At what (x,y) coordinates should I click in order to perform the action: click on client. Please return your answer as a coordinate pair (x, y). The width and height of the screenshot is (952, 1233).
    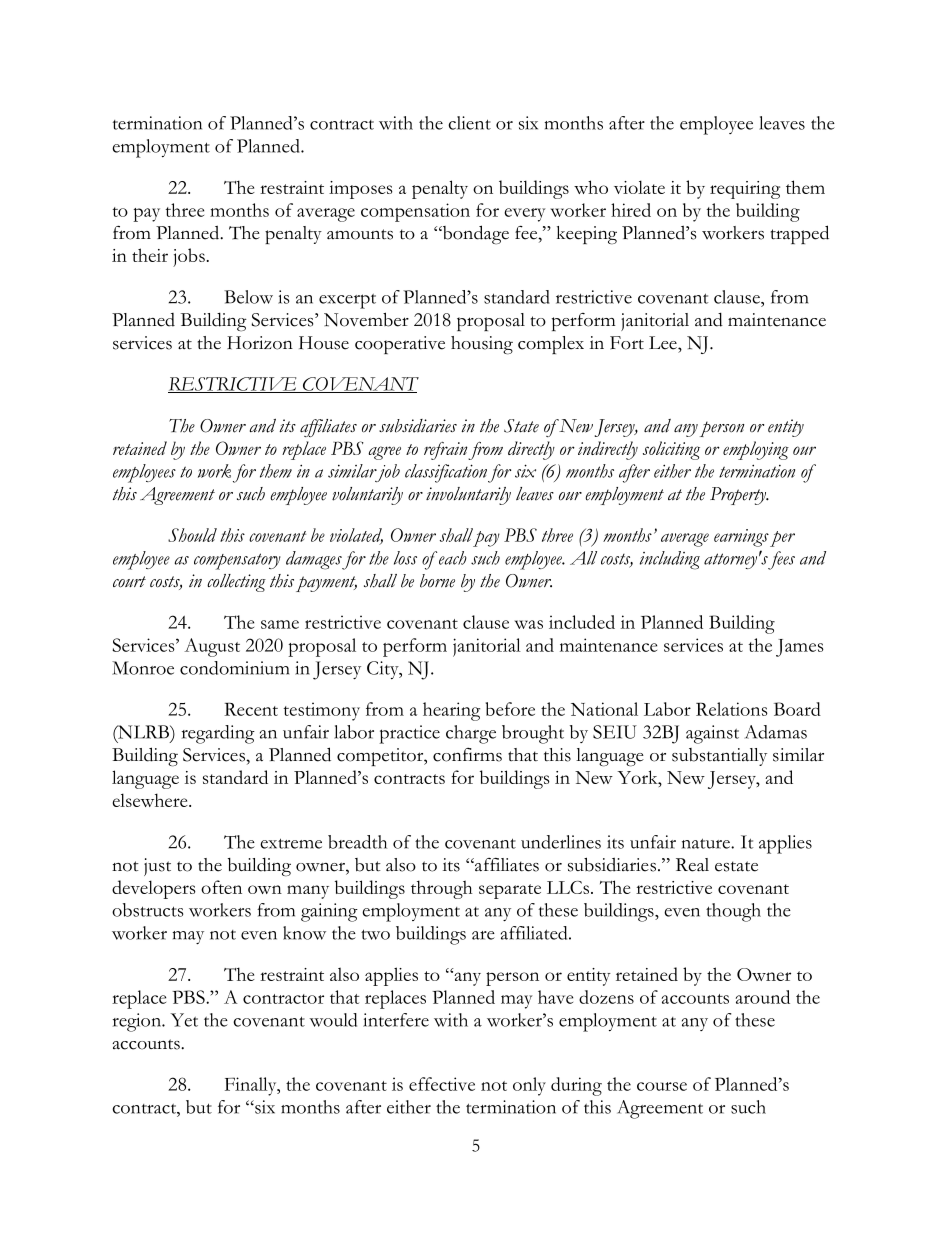
    Looking at the image, I should click on (469, 123).
